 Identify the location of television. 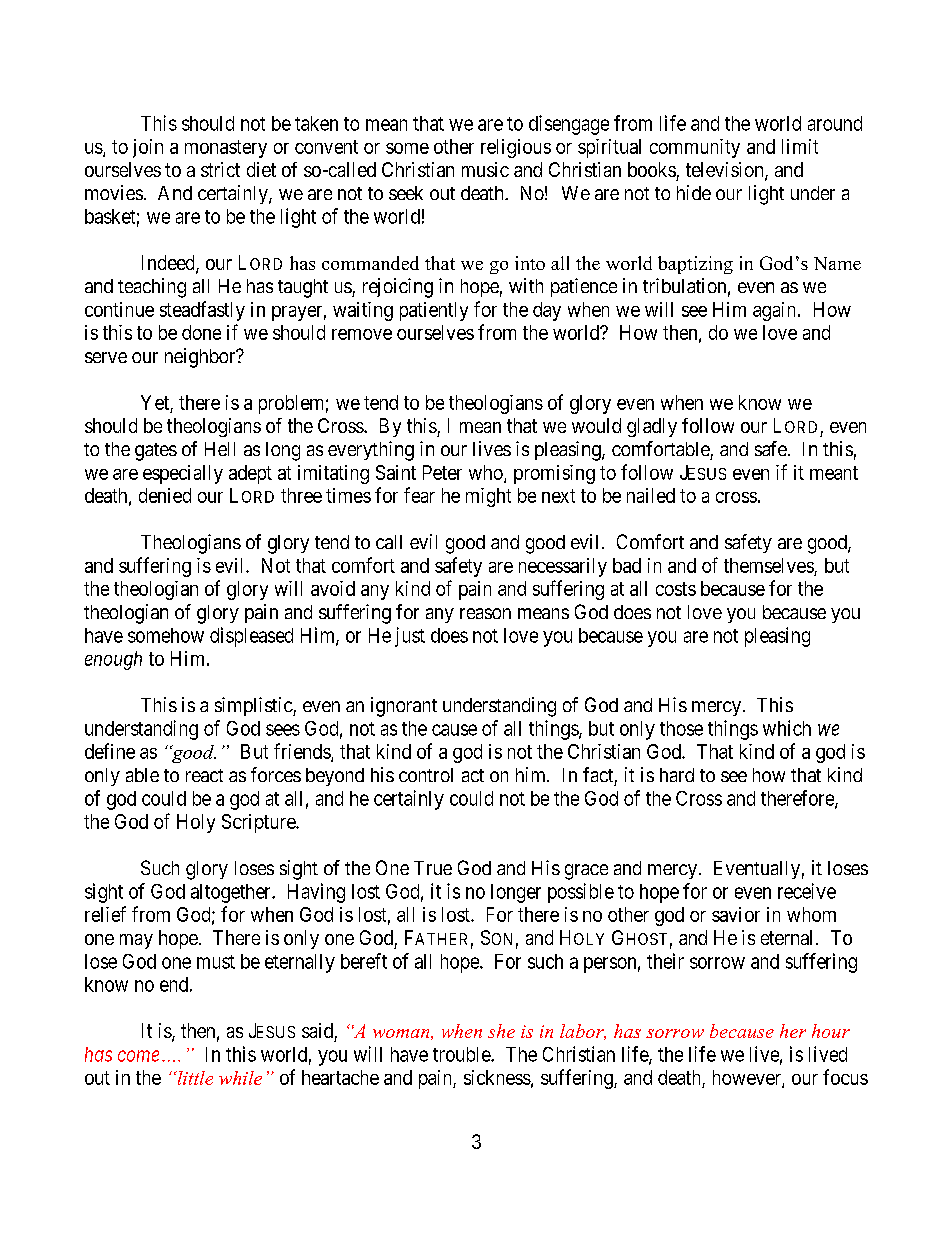
(726, 171).
